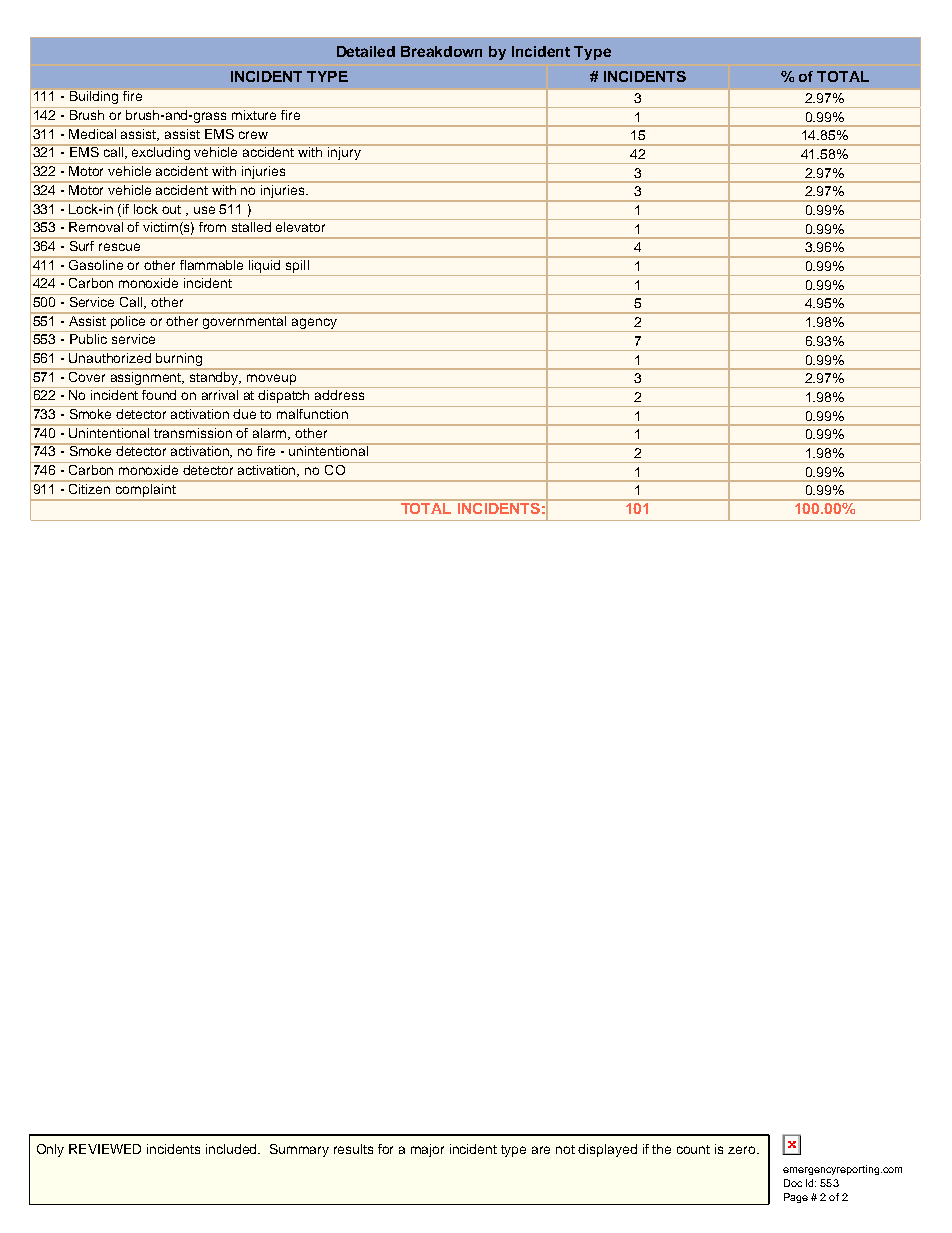  What do you see at coordinates (339, 395) in the screenshot?
I see `address` at bounding box center [339, 395].
